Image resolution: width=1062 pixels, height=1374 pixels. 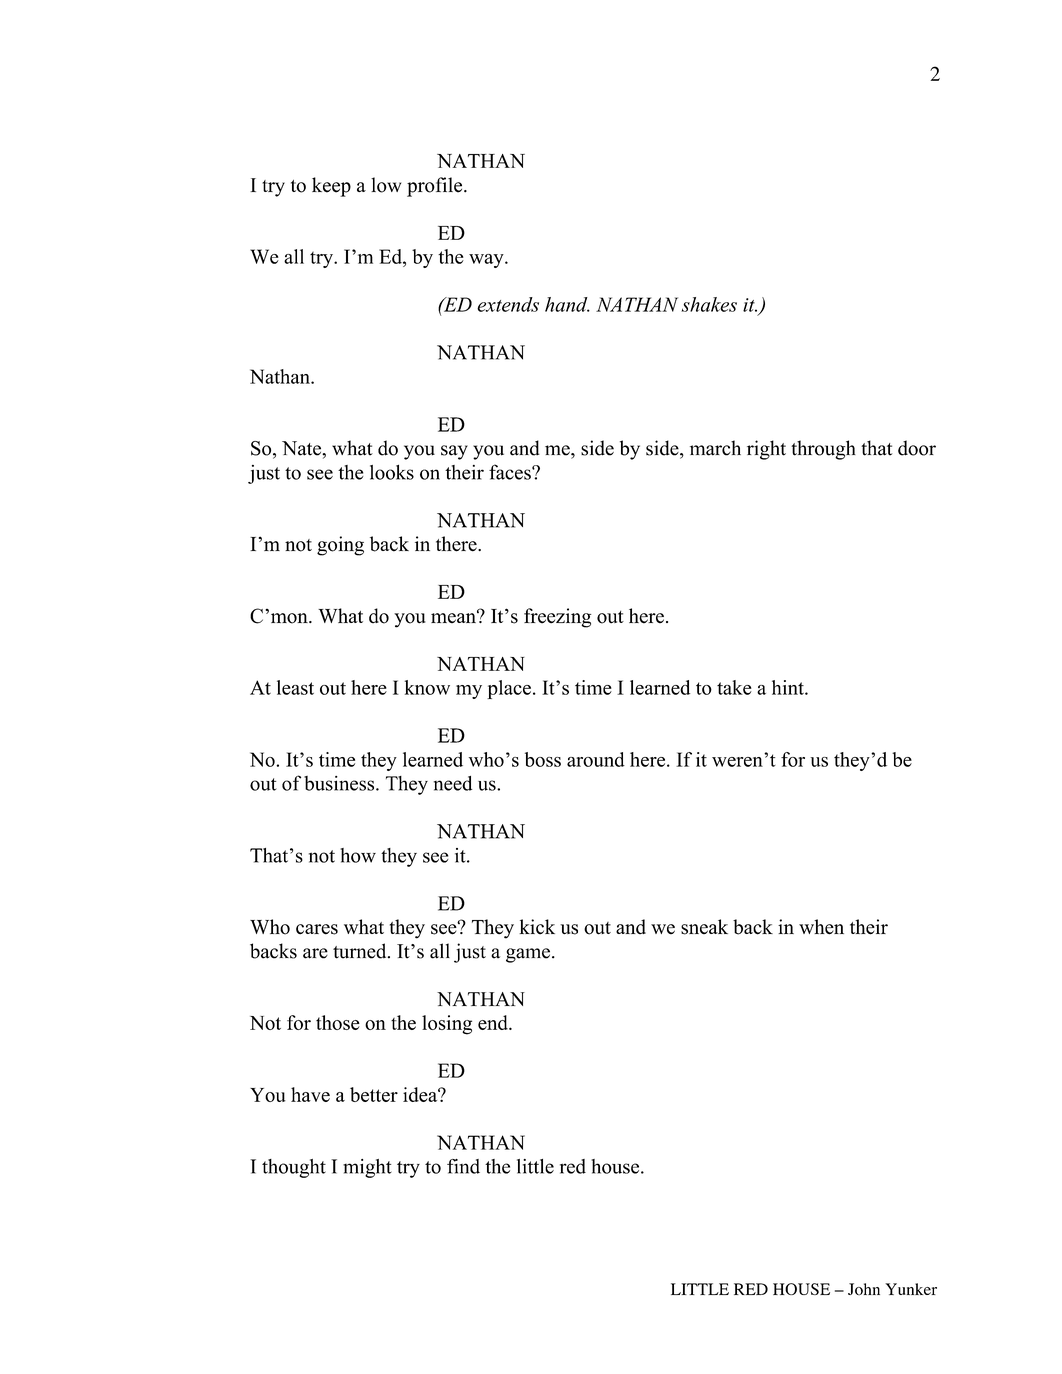 I want to click on find, so click(x=463, y=1166).
